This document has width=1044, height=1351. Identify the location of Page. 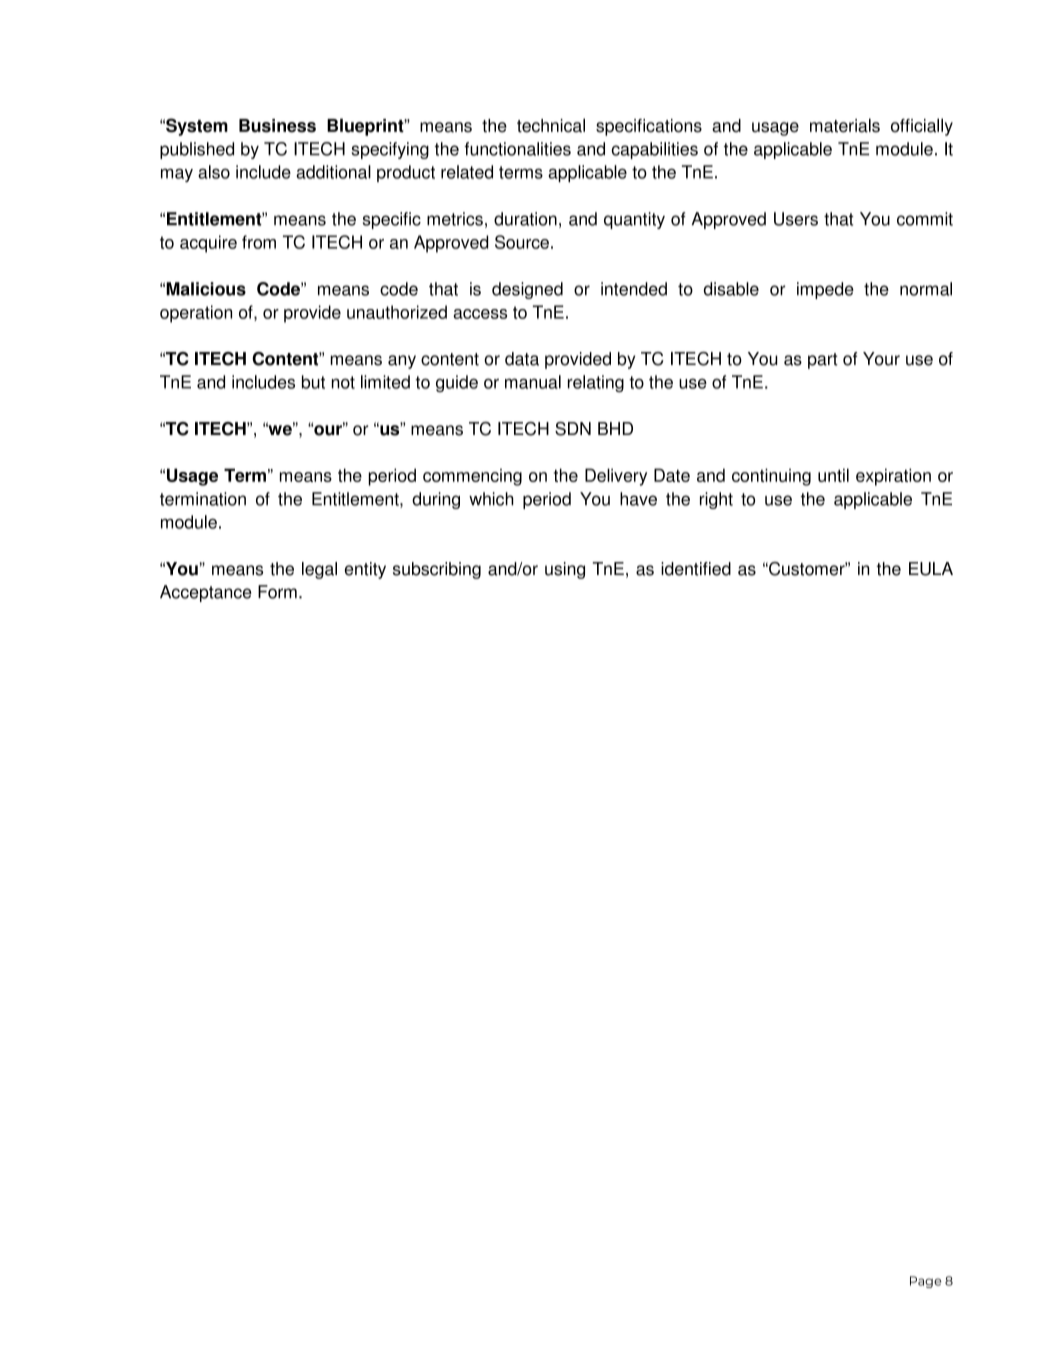
(926, 1282).
